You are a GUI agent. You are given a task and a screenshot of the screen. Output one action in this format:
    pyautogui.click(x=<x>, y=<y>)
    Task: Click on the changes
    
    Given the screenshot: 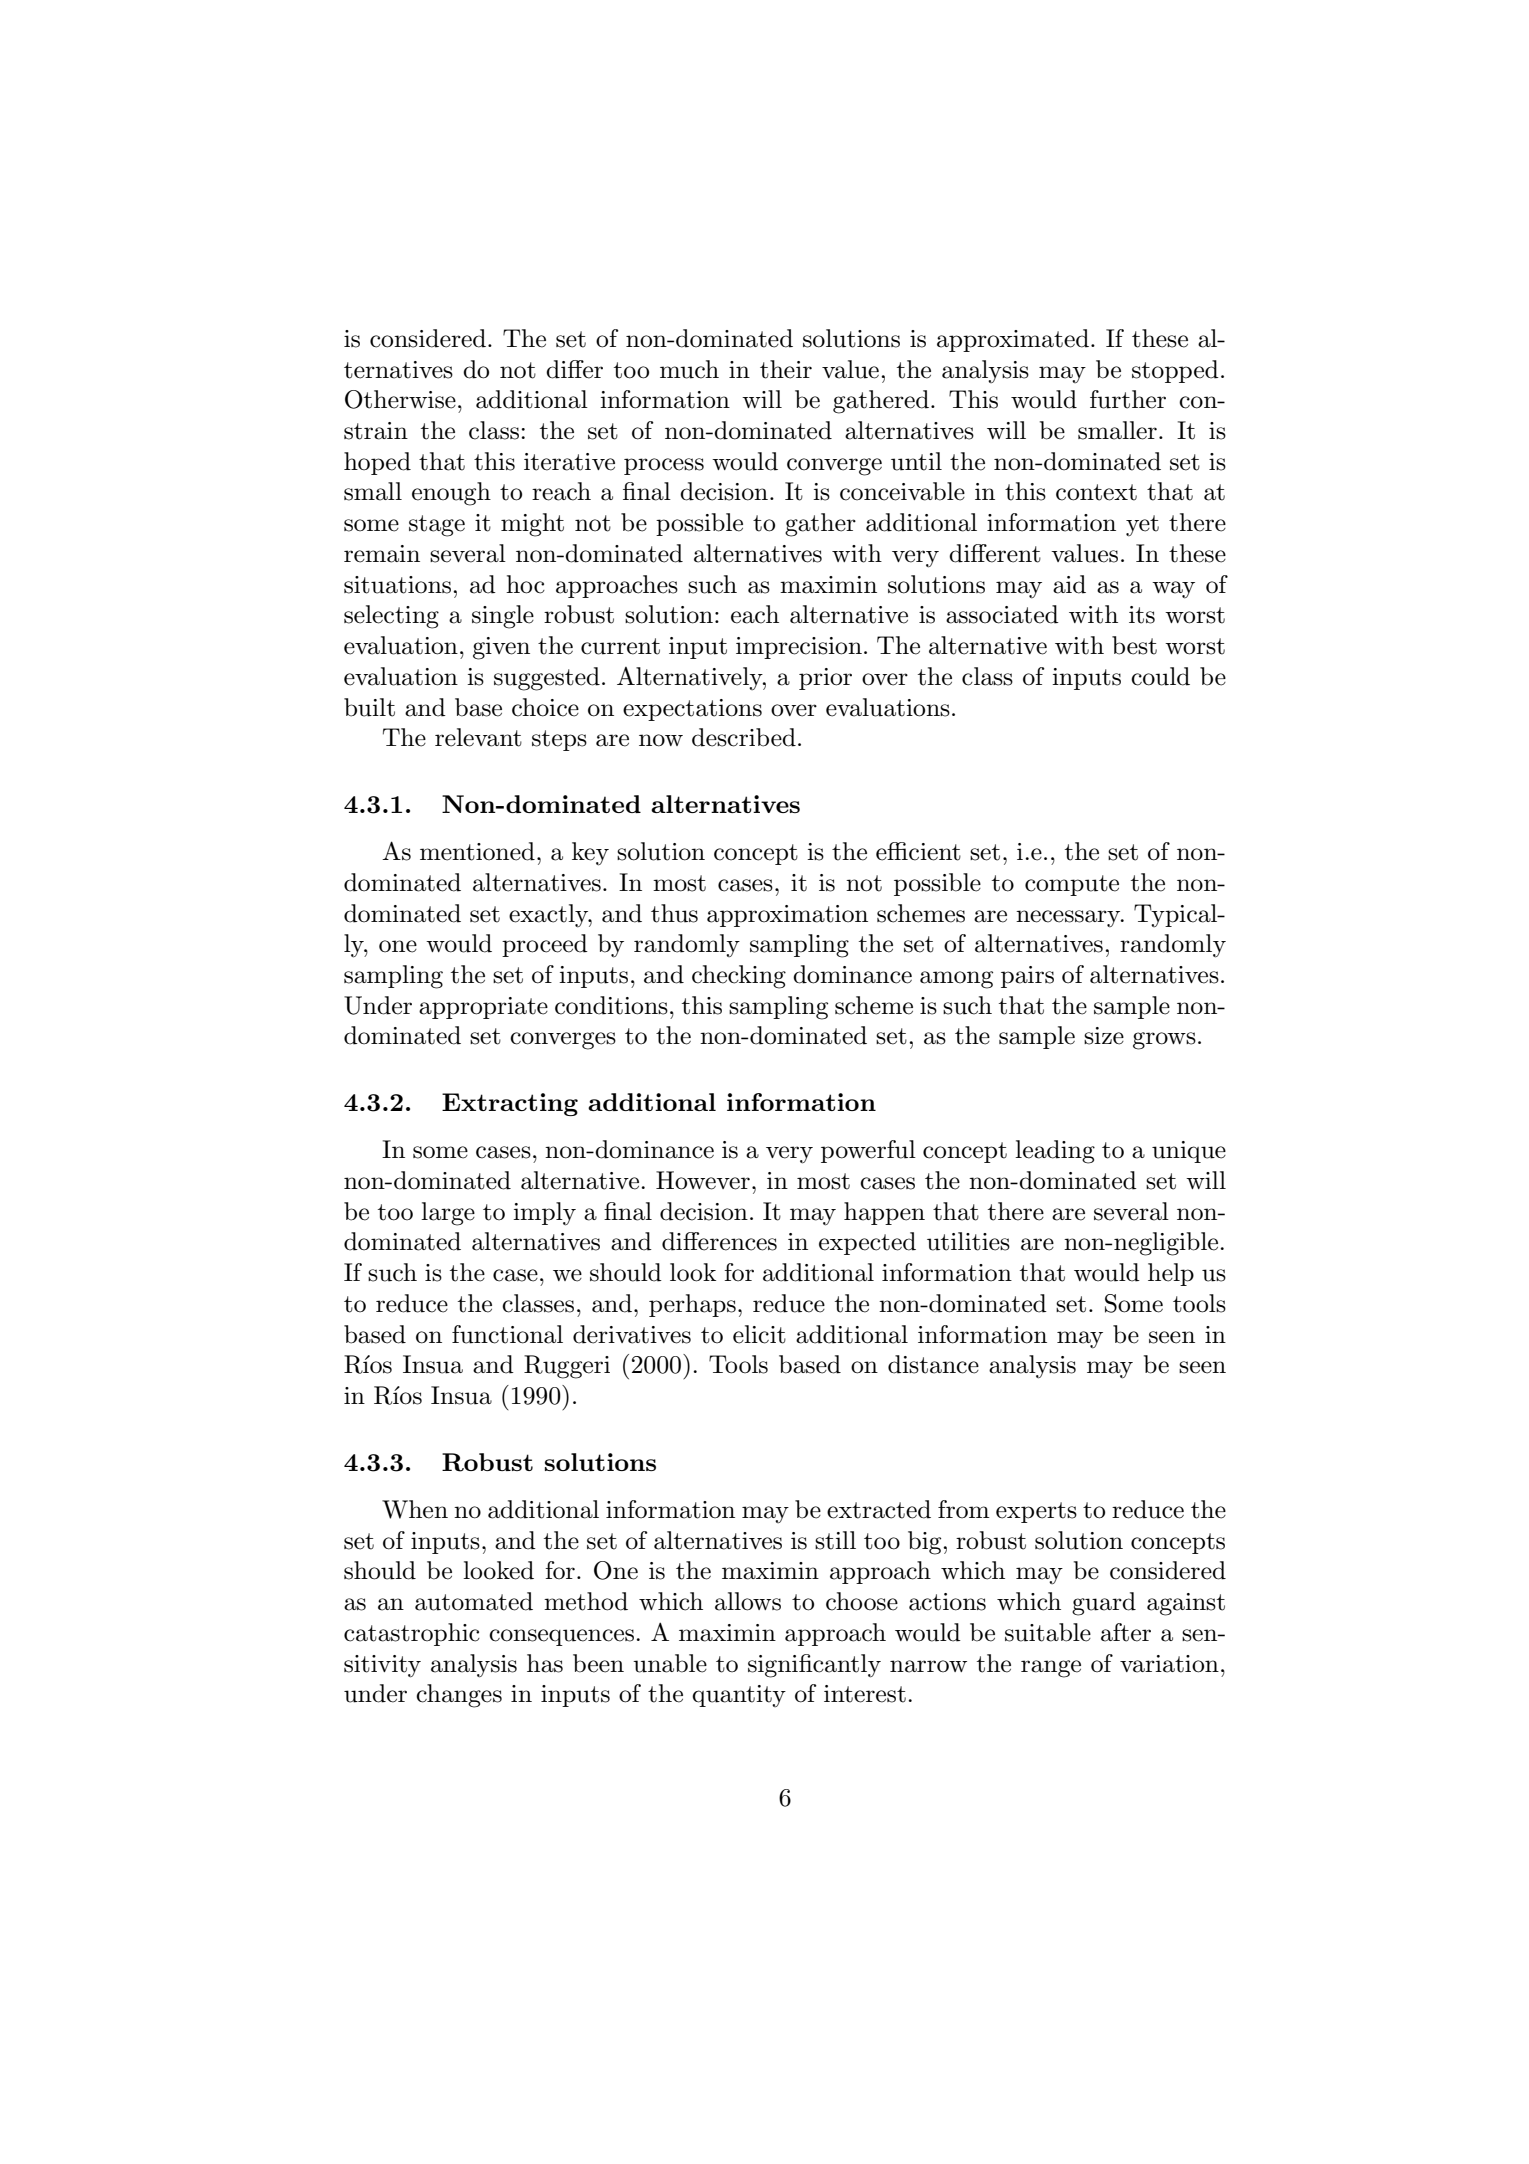 What is the action you would take?
    pyautogui.click(x=459, y=1696)
